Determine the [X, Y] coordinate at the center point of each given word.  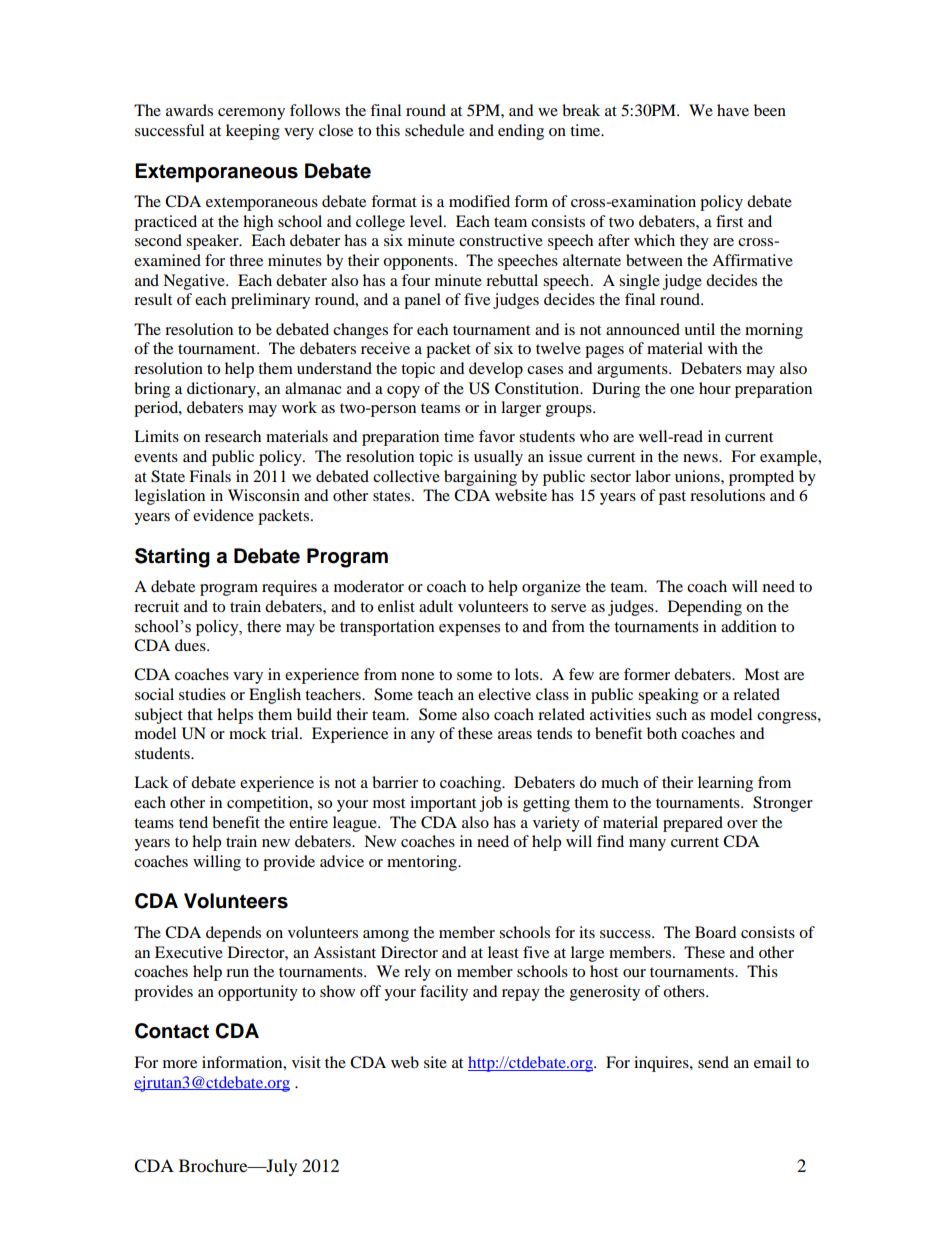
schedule [434, 130]
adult [436, 606]
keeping [253, 132]
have [733, 110]
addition [749, 626]
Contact [172, 1031]
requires [289, 588]
